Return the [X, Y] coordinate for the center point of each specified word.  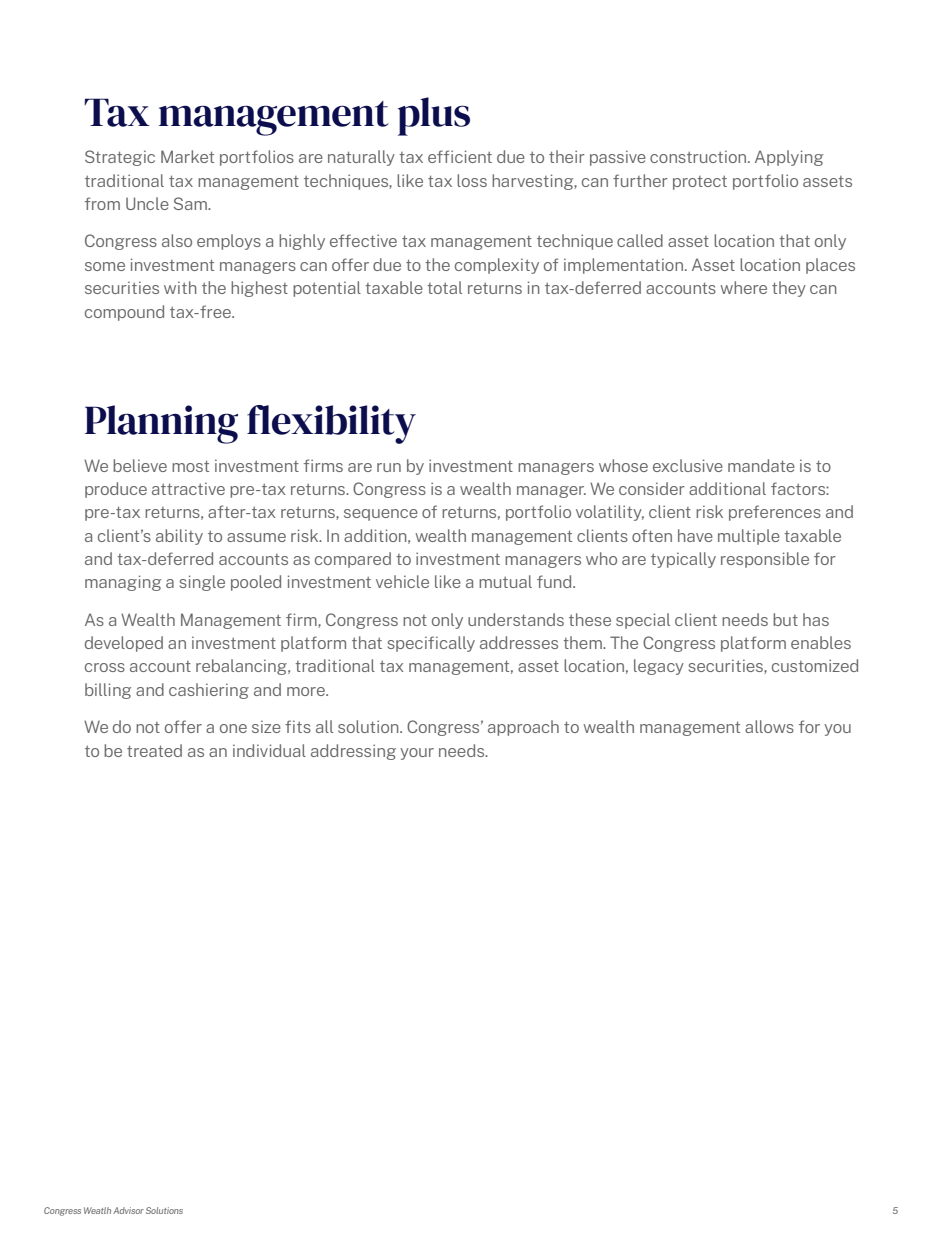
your [417, 754]
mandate [761, 465]
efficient [460, 156]
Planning [161, 424]
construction [699, 156]
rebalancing [242, 667]
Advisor [128, 1210]
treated [154, 750]
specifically [431, 644]
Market [187, 156]
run [389, 467]
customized [815, 665]
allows [769, 726]
